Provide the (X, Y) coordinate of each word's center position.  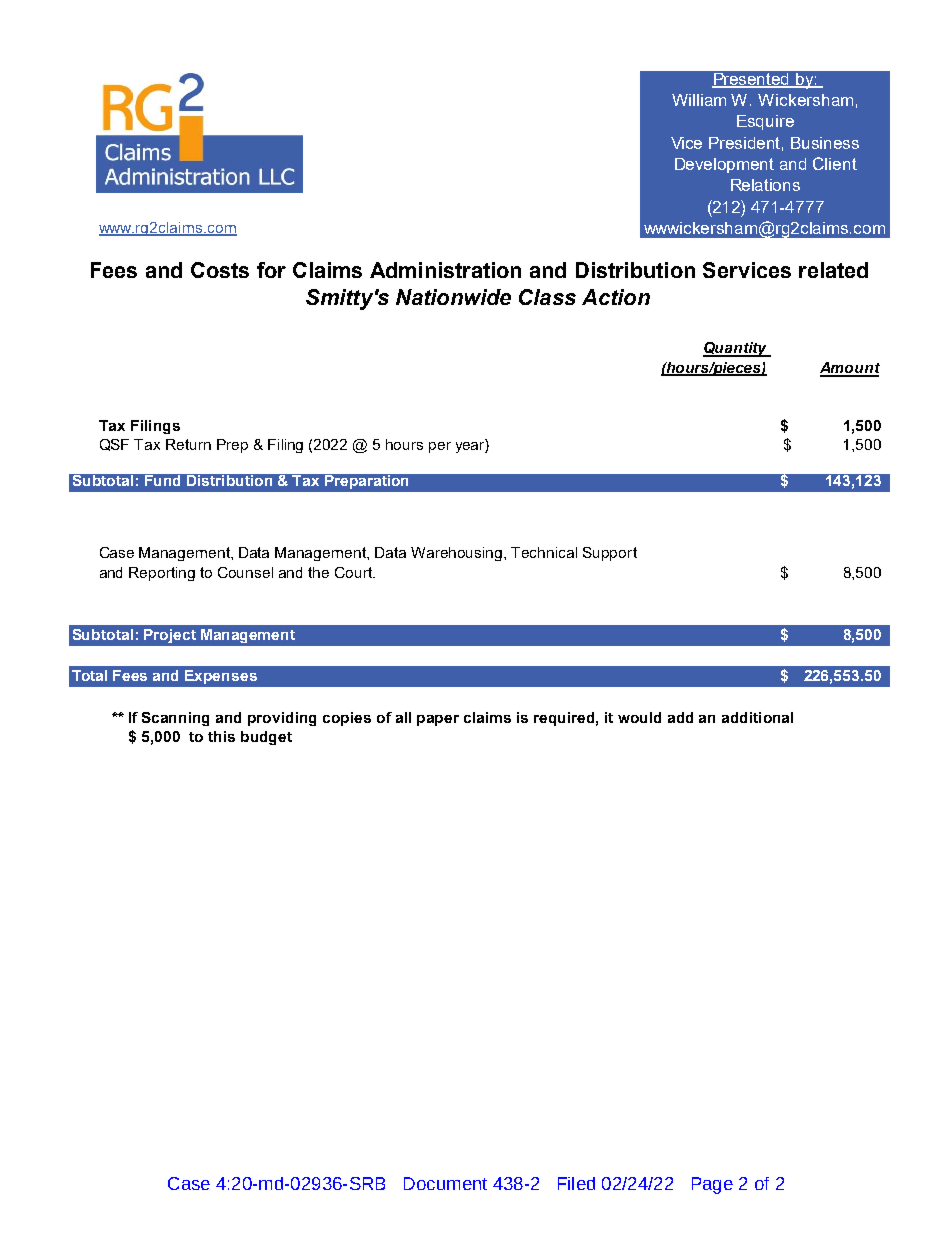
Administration (445, 270)
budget (266, 738)
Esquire (765, 122)
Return (188, 444)
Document (445, 1183)
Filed (576, 1183)
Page (712, 1185)
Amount (850, 369)
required (564, 719)
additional (757, 717)
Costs (220, 270)
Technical (544, 552)
